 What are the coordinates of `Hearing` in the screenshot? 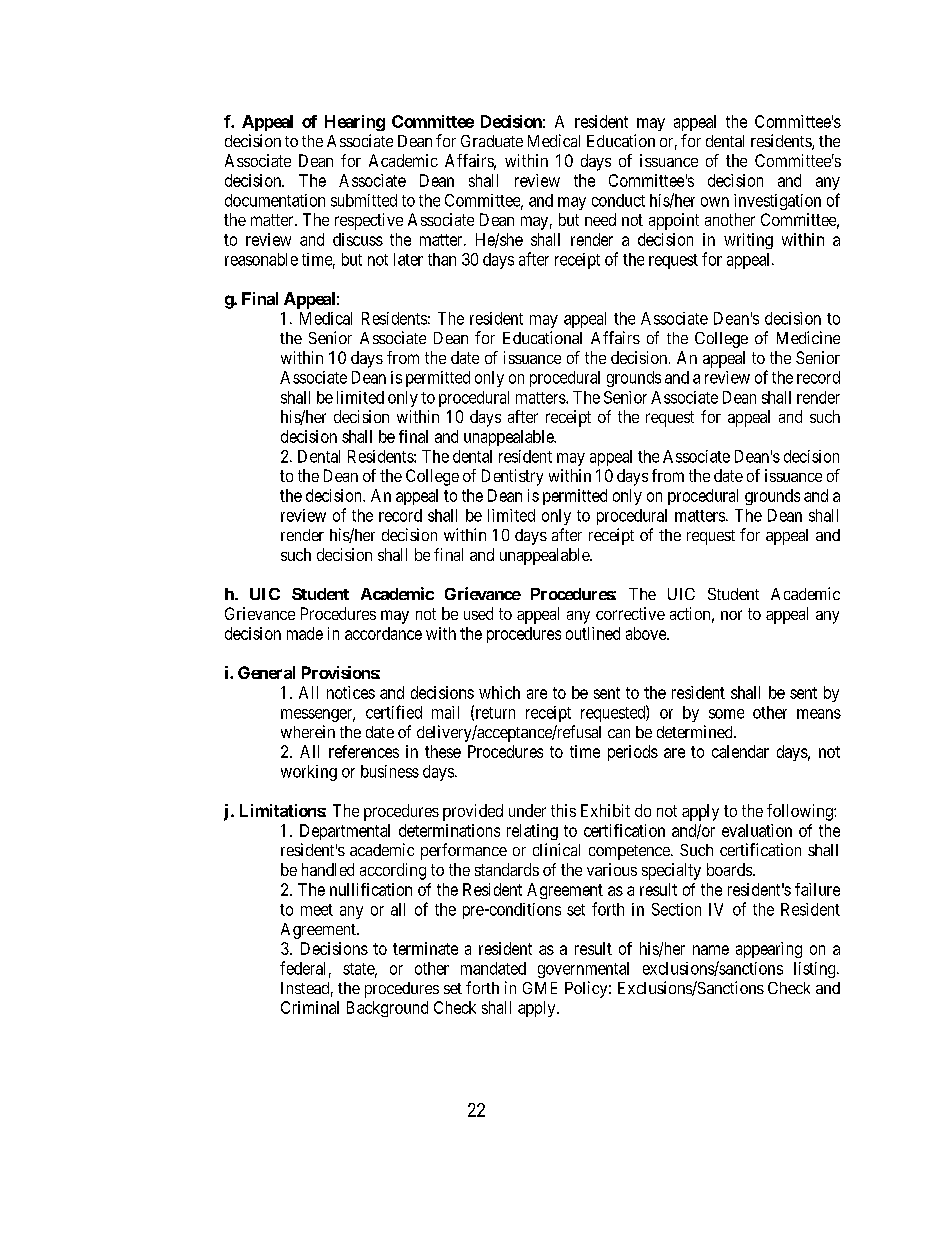 It's located at (355, 123).
